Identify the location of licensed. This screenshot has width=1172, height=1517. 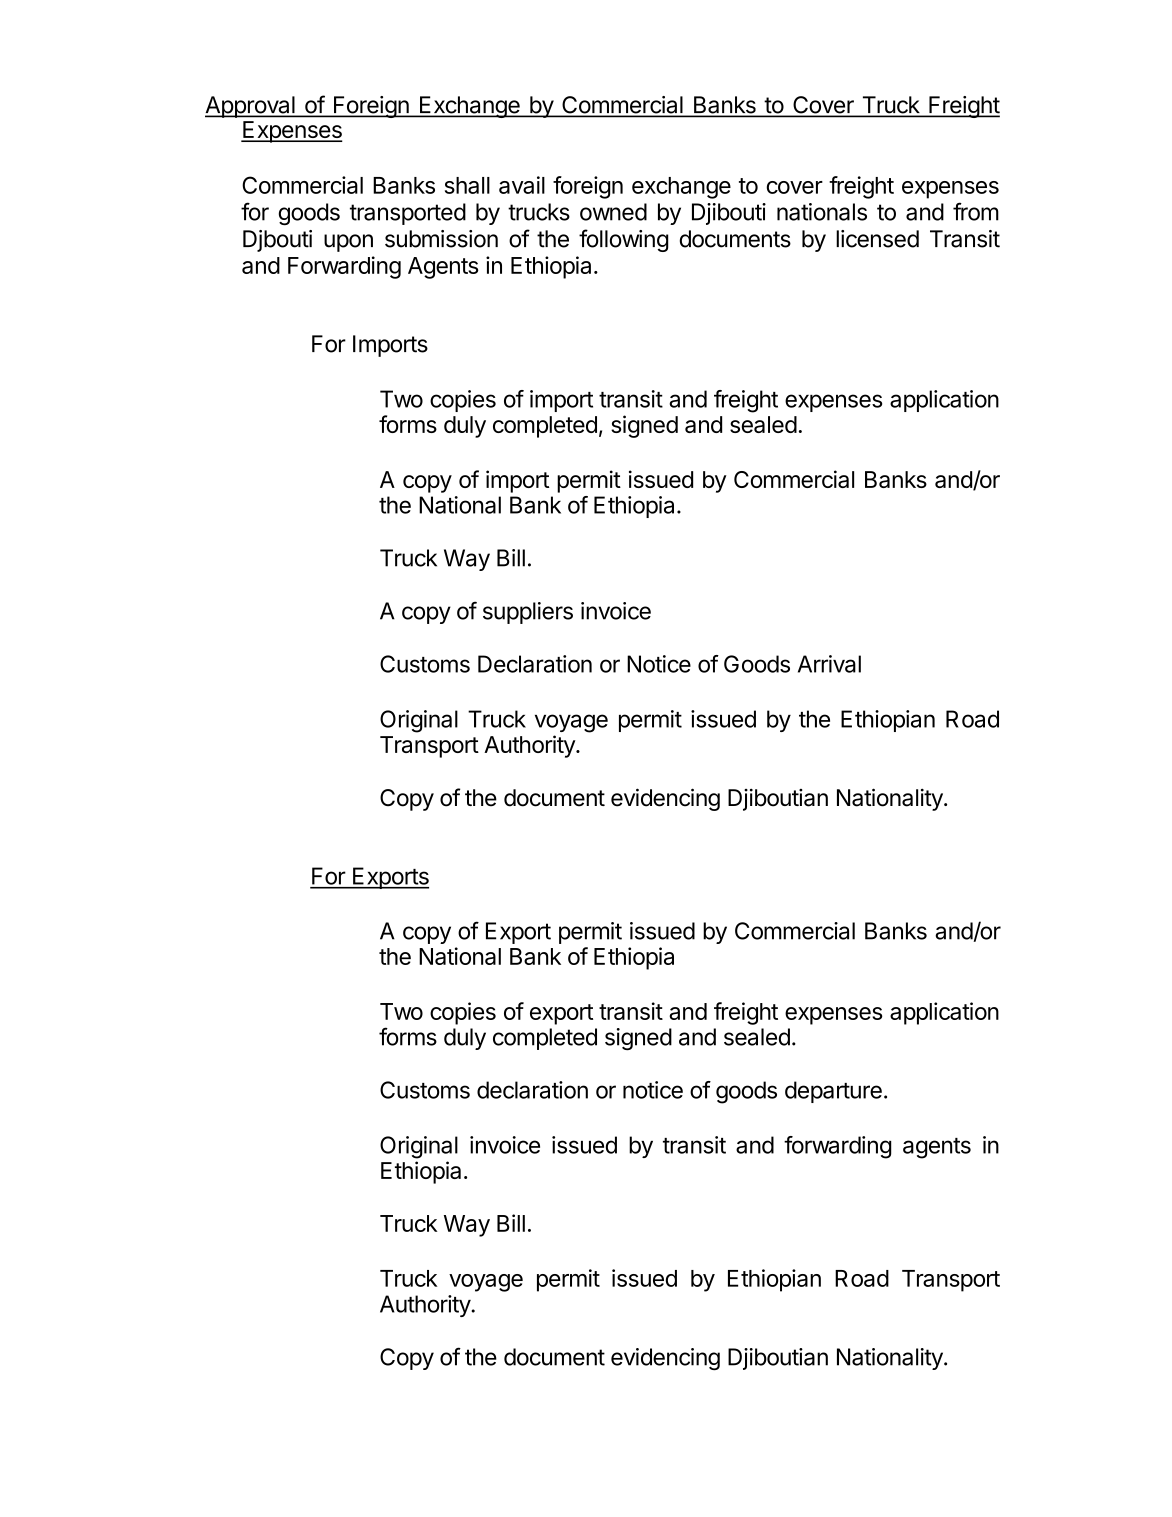
(877, 239).
